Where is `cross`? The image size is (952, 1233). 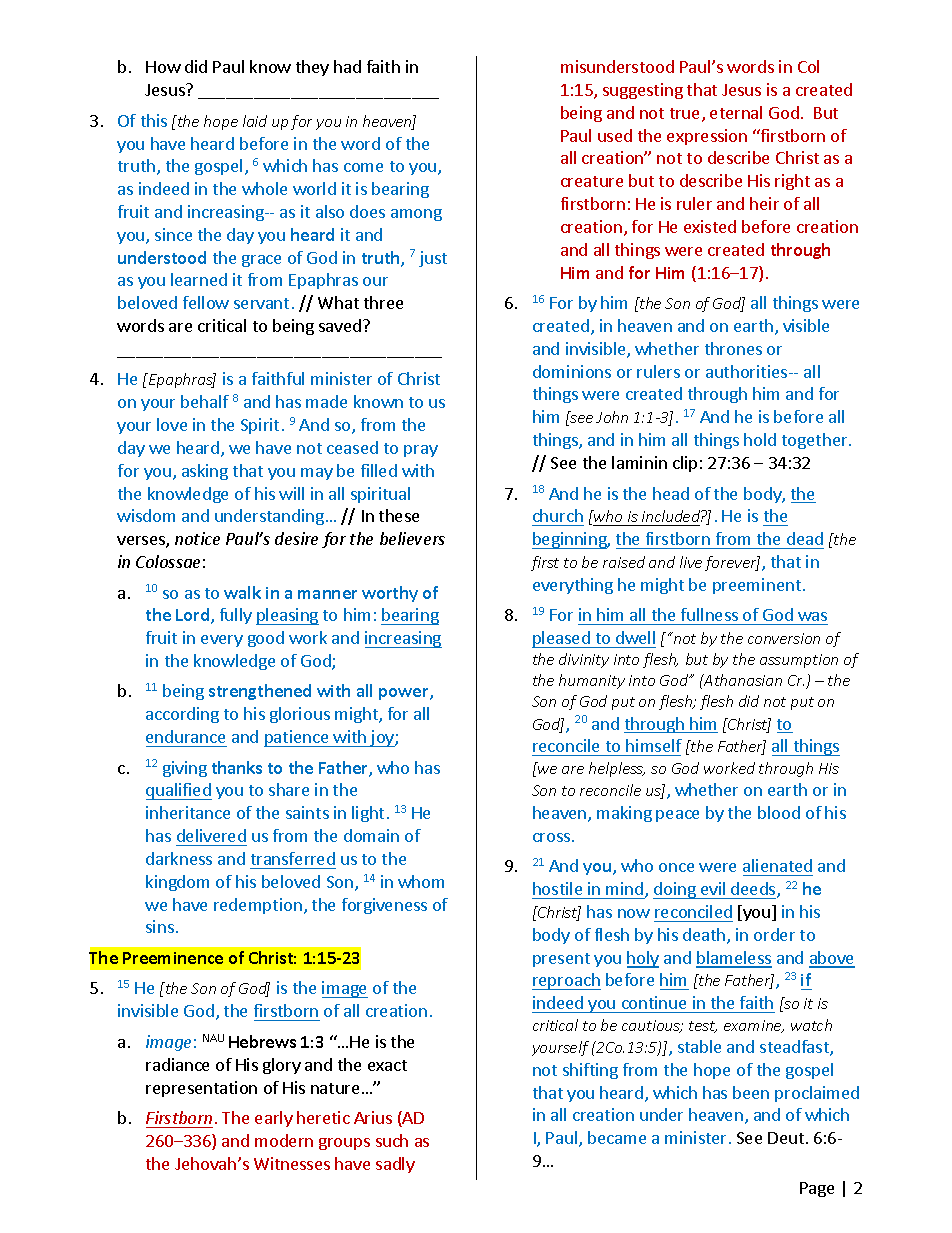
cross is located at coordinates (553, 837).
